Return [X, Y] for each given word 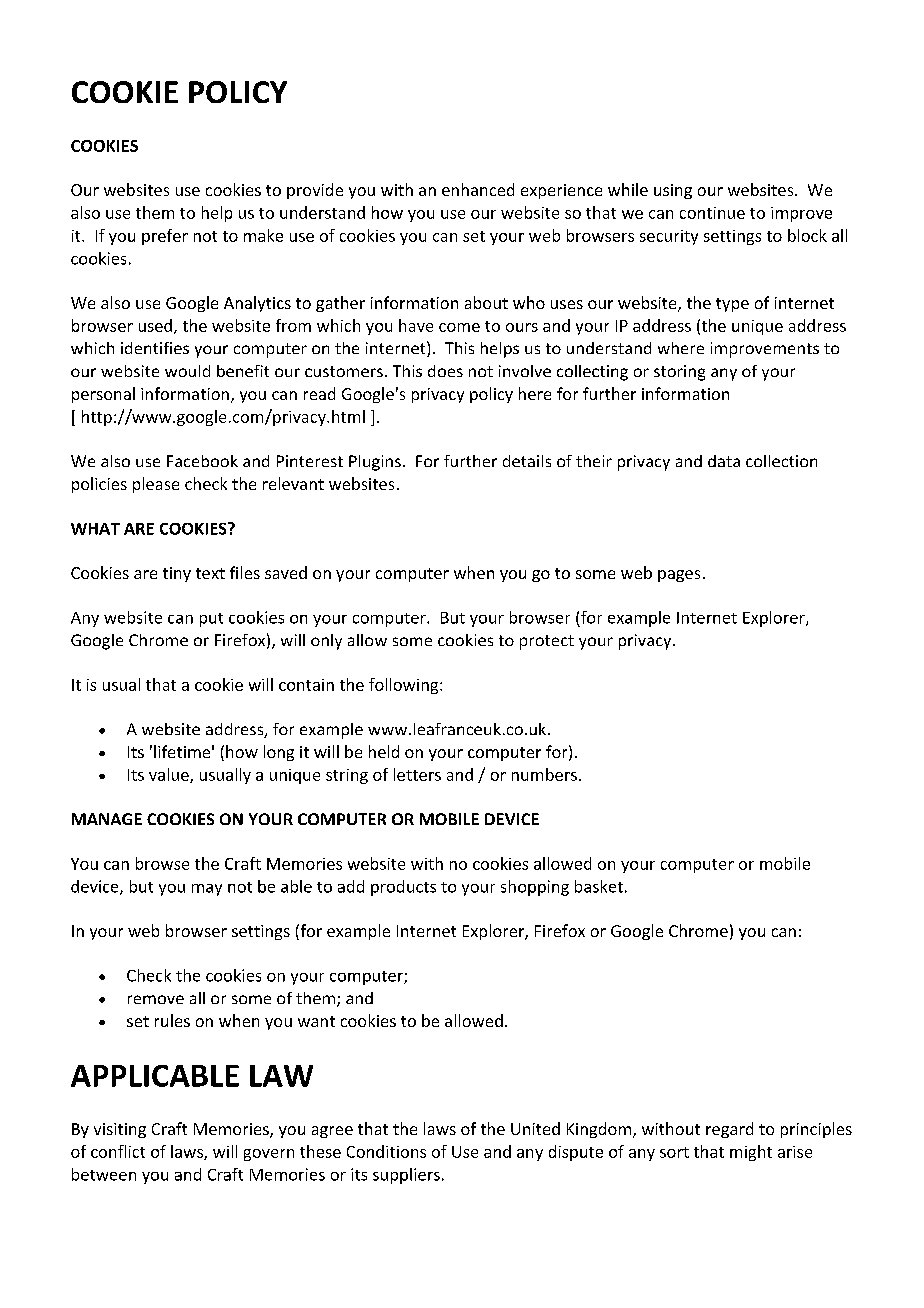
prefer [165, 237]
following [405, 686]
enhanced [478, 189]
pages [679, 576]
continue [712, 213]
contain [306, 685]
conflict [118, 1151]
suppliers [406, 1176]
